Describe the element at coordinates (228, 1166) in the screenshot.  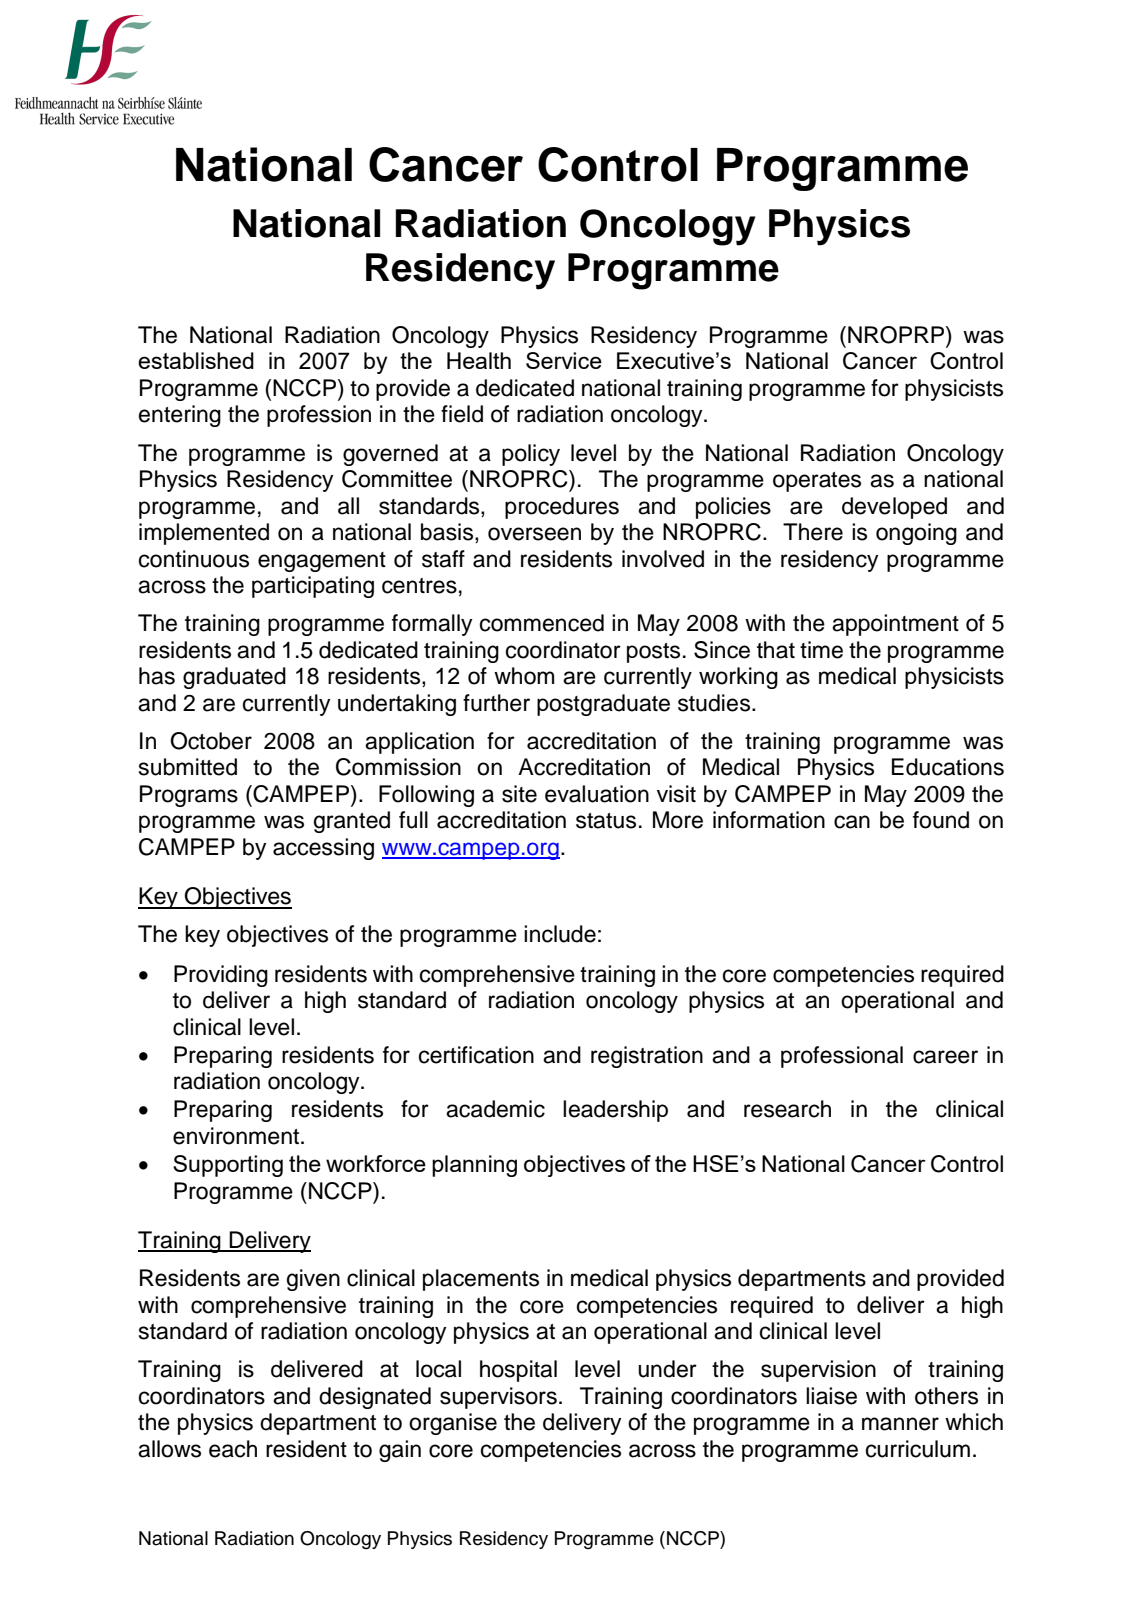
I see `Supporting` at that location.
